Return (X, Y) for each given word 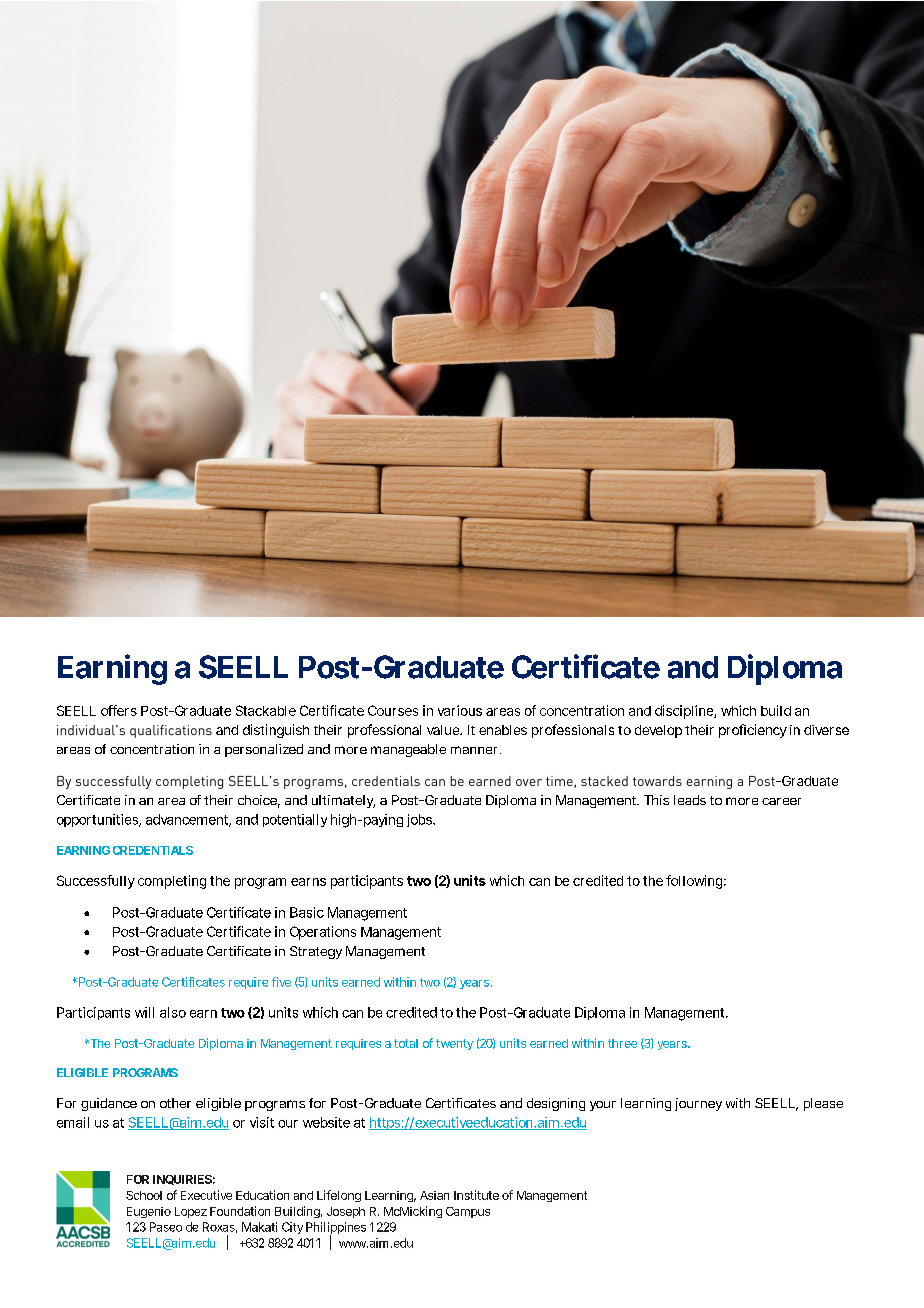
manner (474, 750)
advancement (187, 819)
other (175, 1103)
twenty (454, 1044)
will (144, 1012)
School (144, 1195)
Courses (393, 710)
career (781, 801)
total (406, 1043)
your (603, 1106)
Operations (323, 933)
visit (262, 1122)
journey (698, 1104)
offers (119, 710)
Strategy (316, 952)
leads (690, 800)
